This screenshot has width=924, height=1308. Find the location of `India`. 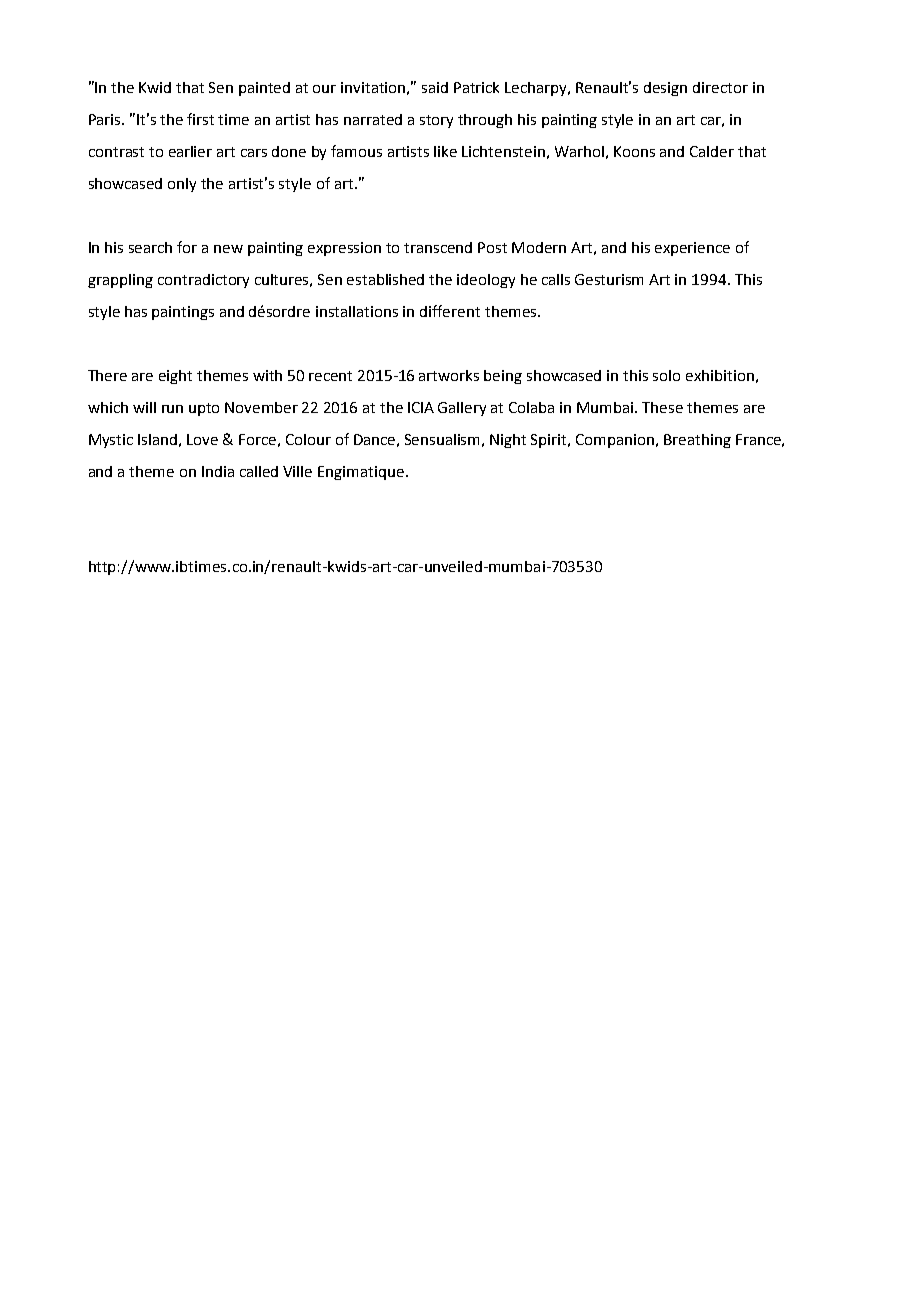

India is located at coordinates (218, 471).
